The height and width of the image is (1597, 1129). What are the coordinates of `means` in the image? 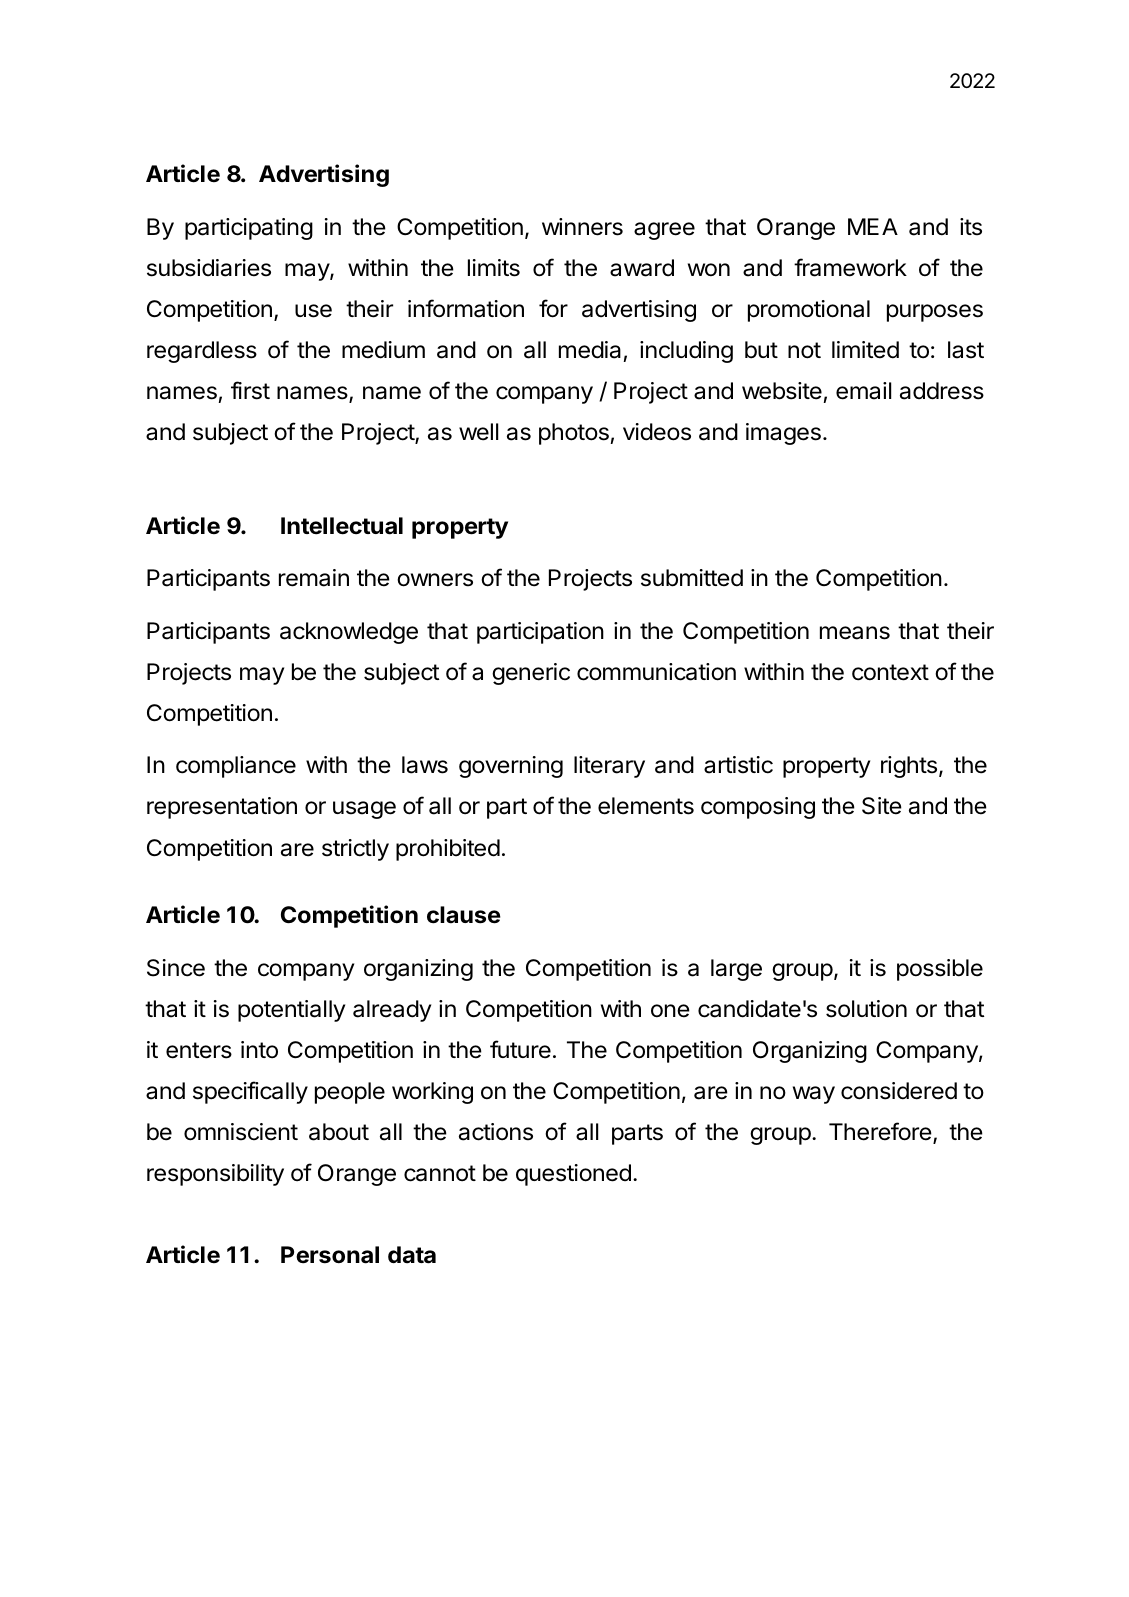 It's located at (855, 633).
